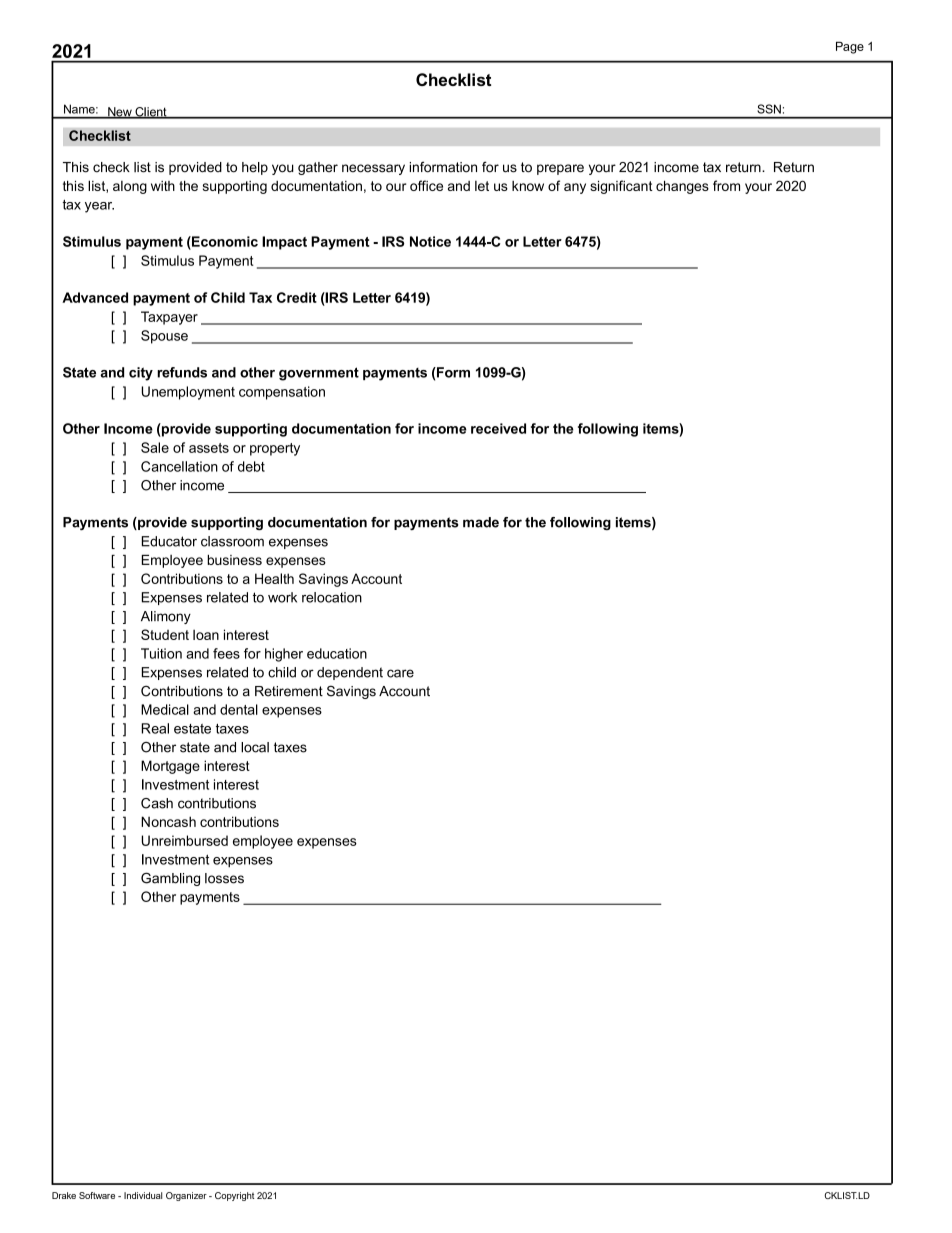 The width and height of the screenshot is (952, 1233). What do you see at coordinates (155, 728) in the screenshot?
I see `Real` at bounding box center [155, 728].
